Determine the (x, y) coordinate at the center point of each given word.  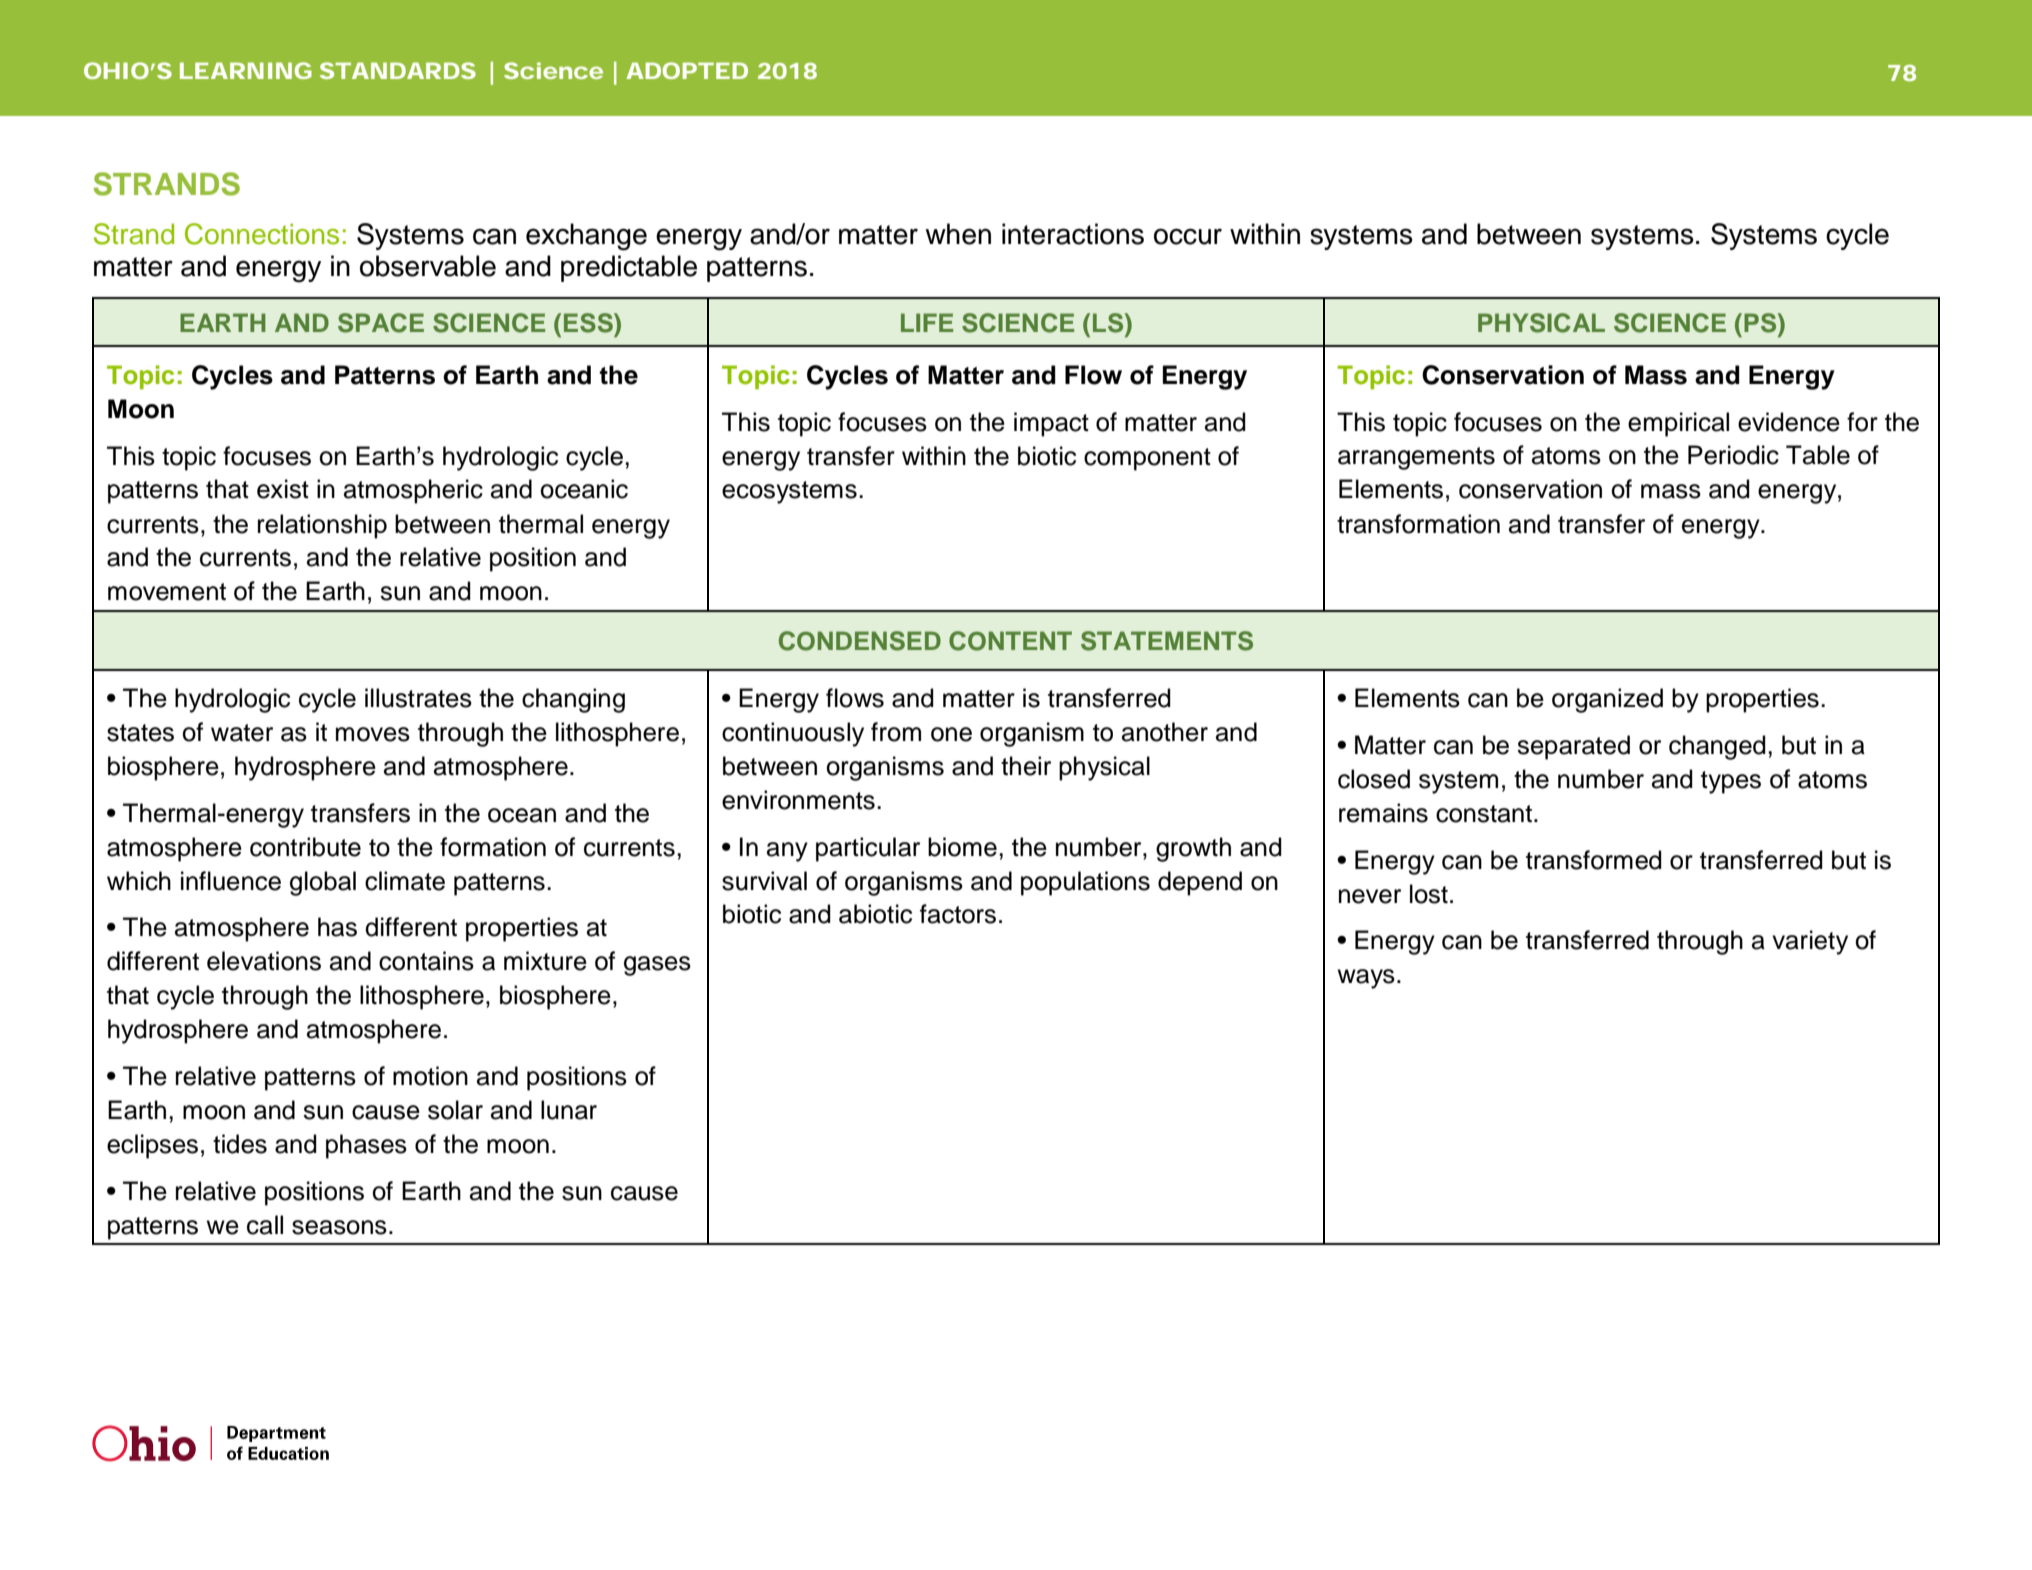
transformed (1594, 860)
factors (958, 914)
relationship (322, 526)
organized (1607, 700)
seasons (339, 1227)
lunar (569, 1110)
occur (1188, 236)
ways (1366, 979)
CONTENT (1010, 641)
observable (428, 266)
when (958, 234)
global (323, 883)
